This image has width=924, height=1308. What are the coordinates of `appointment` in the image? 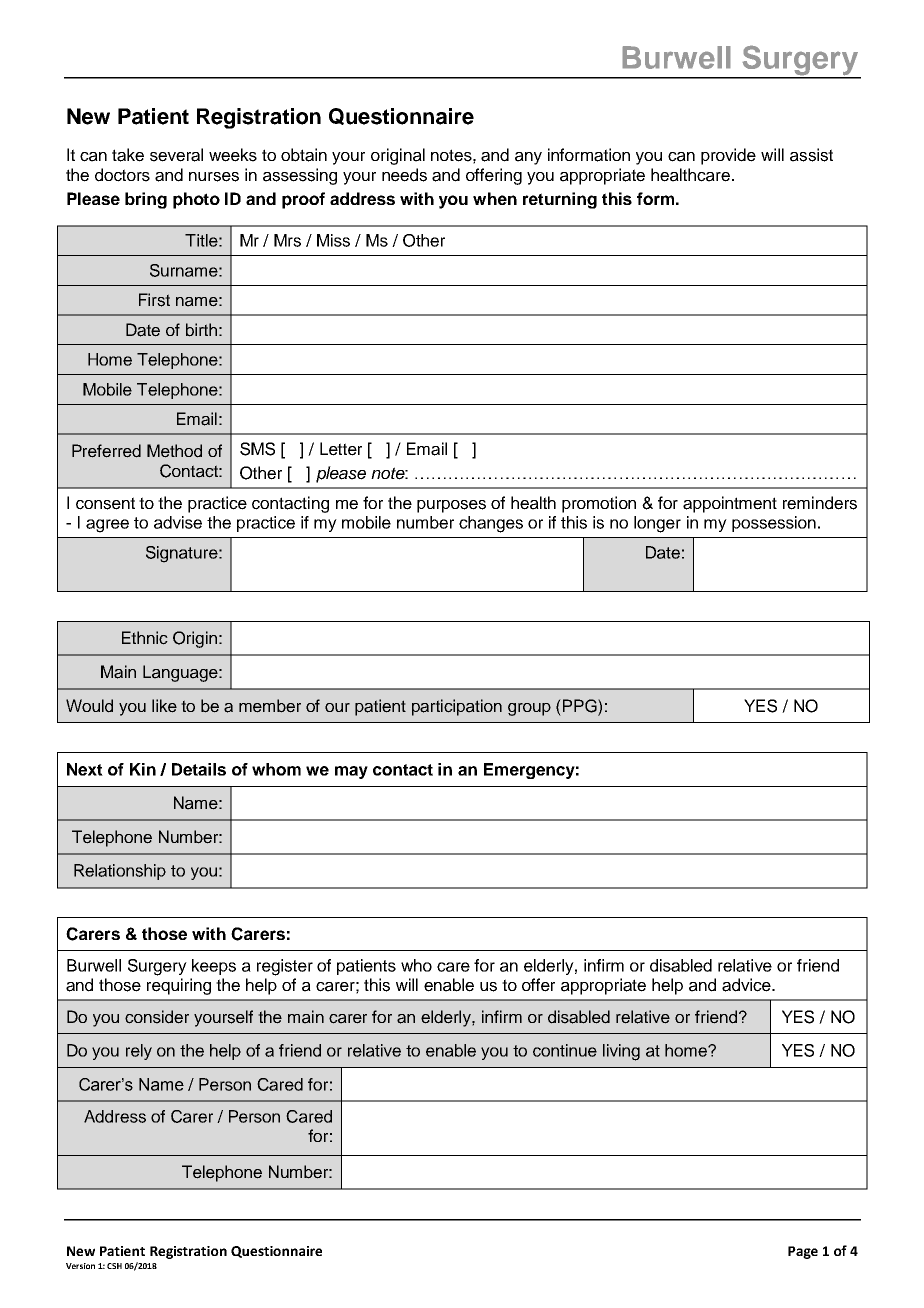 It's located at (730, 504).
